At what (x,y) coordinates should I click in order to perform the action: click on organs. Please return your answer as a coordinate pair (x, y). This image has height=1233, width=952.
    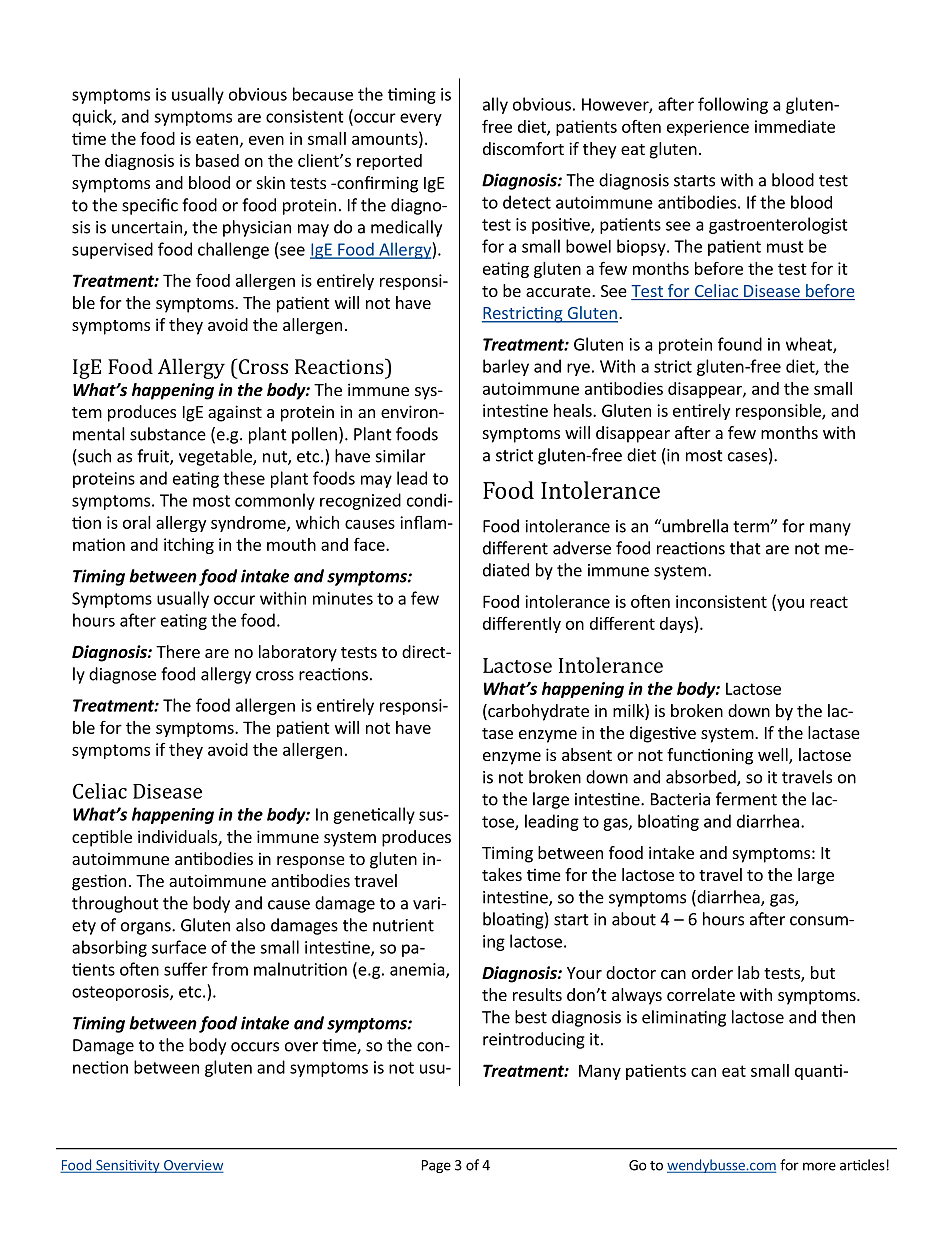
    Looking at the image, I should click on (147, 928).
